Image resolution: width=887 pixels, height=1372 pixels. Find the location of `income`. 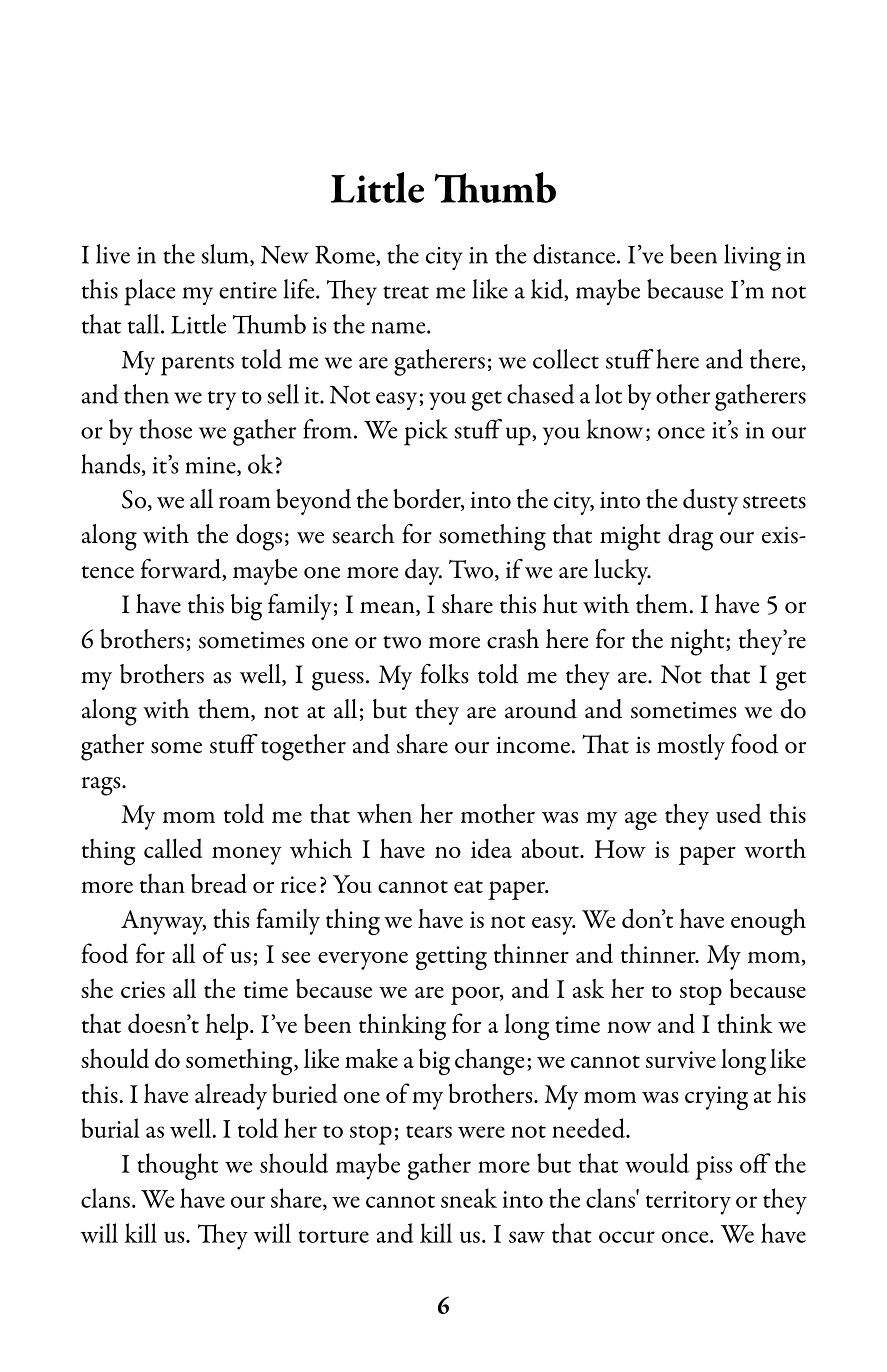

income is located at coordinates (533, 745).
